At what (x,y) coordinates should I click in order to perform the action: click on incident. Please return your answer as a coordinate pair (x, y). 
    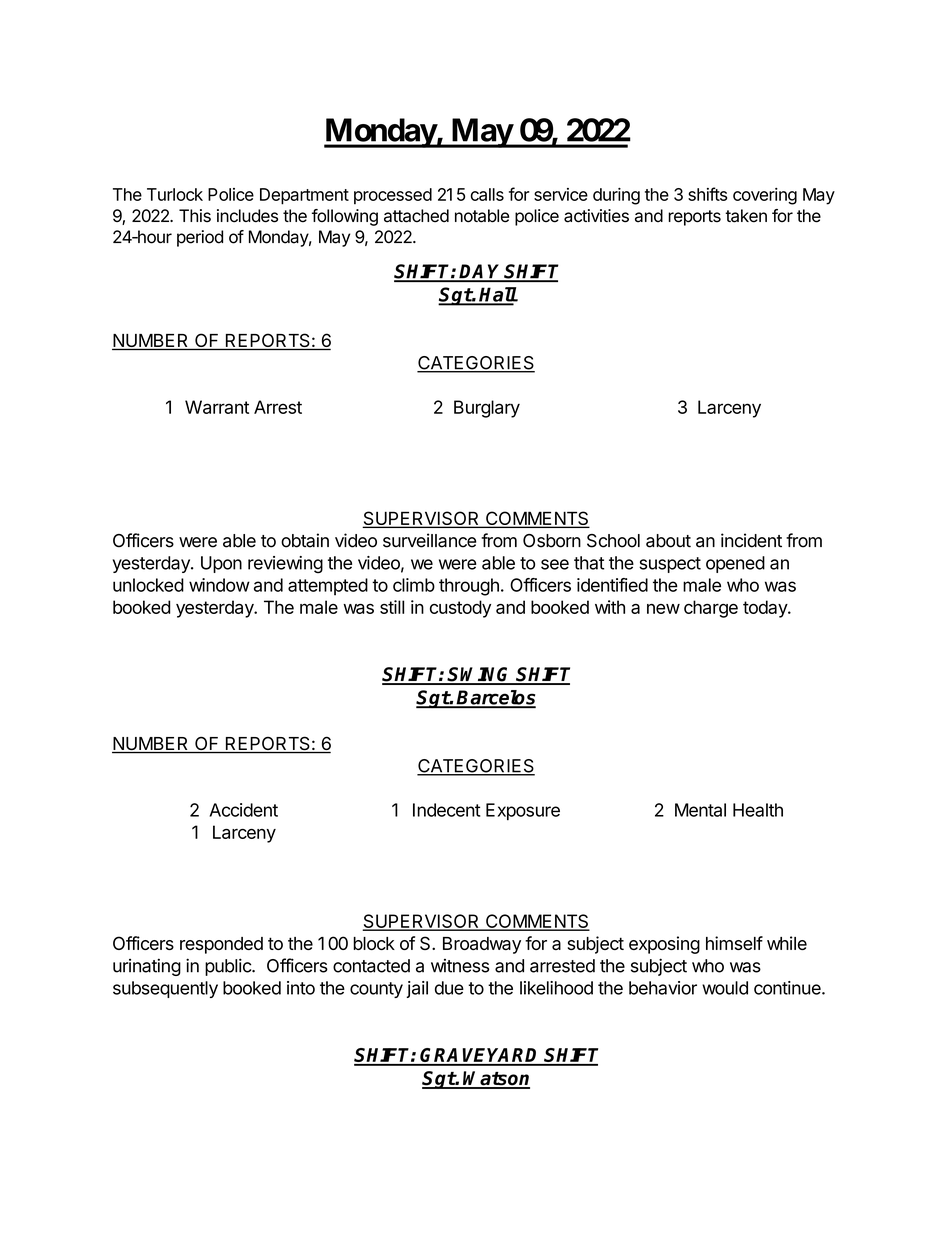
    Looking at the image, I should click on (751, 540).
